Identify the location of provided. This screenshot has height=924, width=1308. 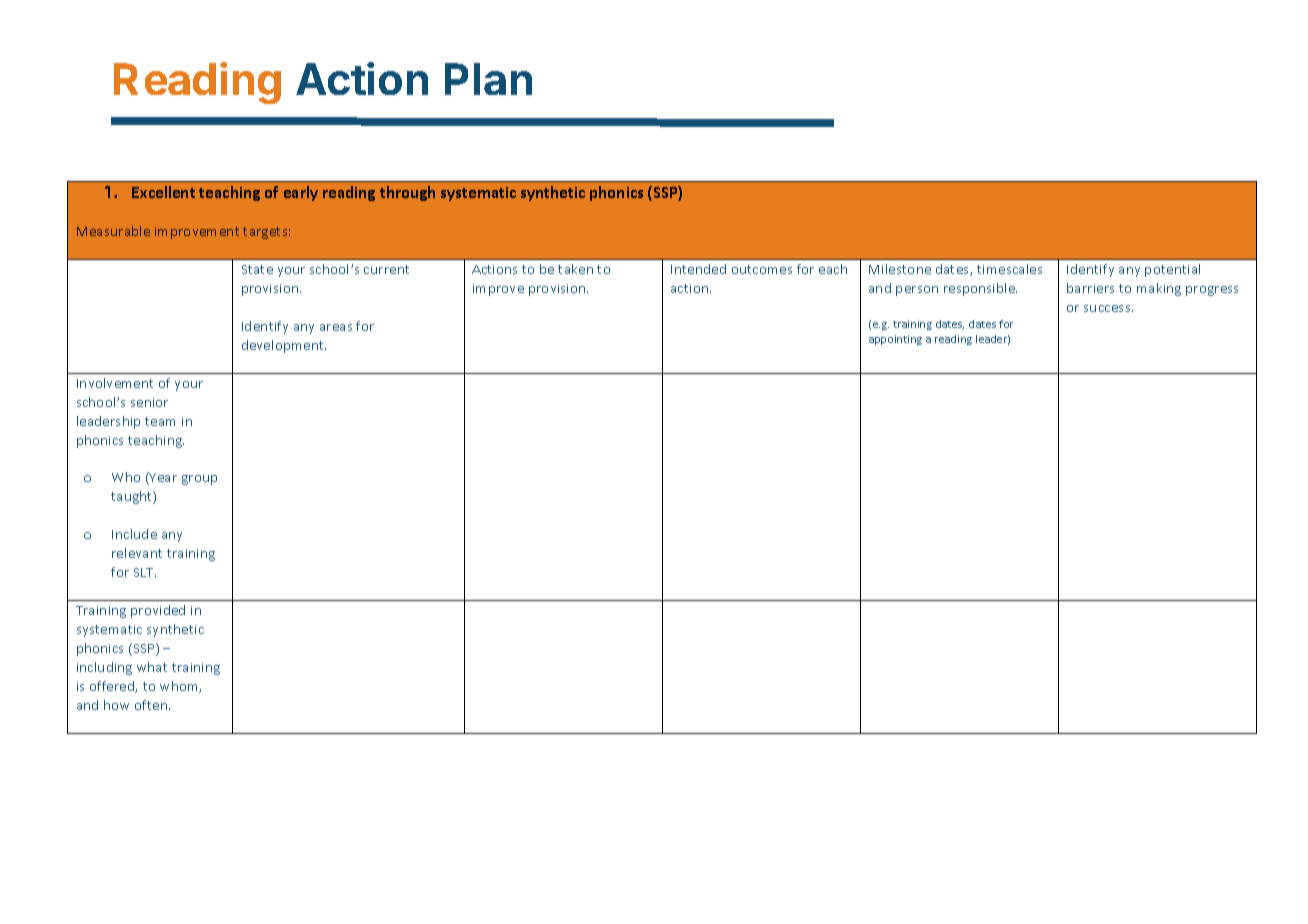
(158, 611).
